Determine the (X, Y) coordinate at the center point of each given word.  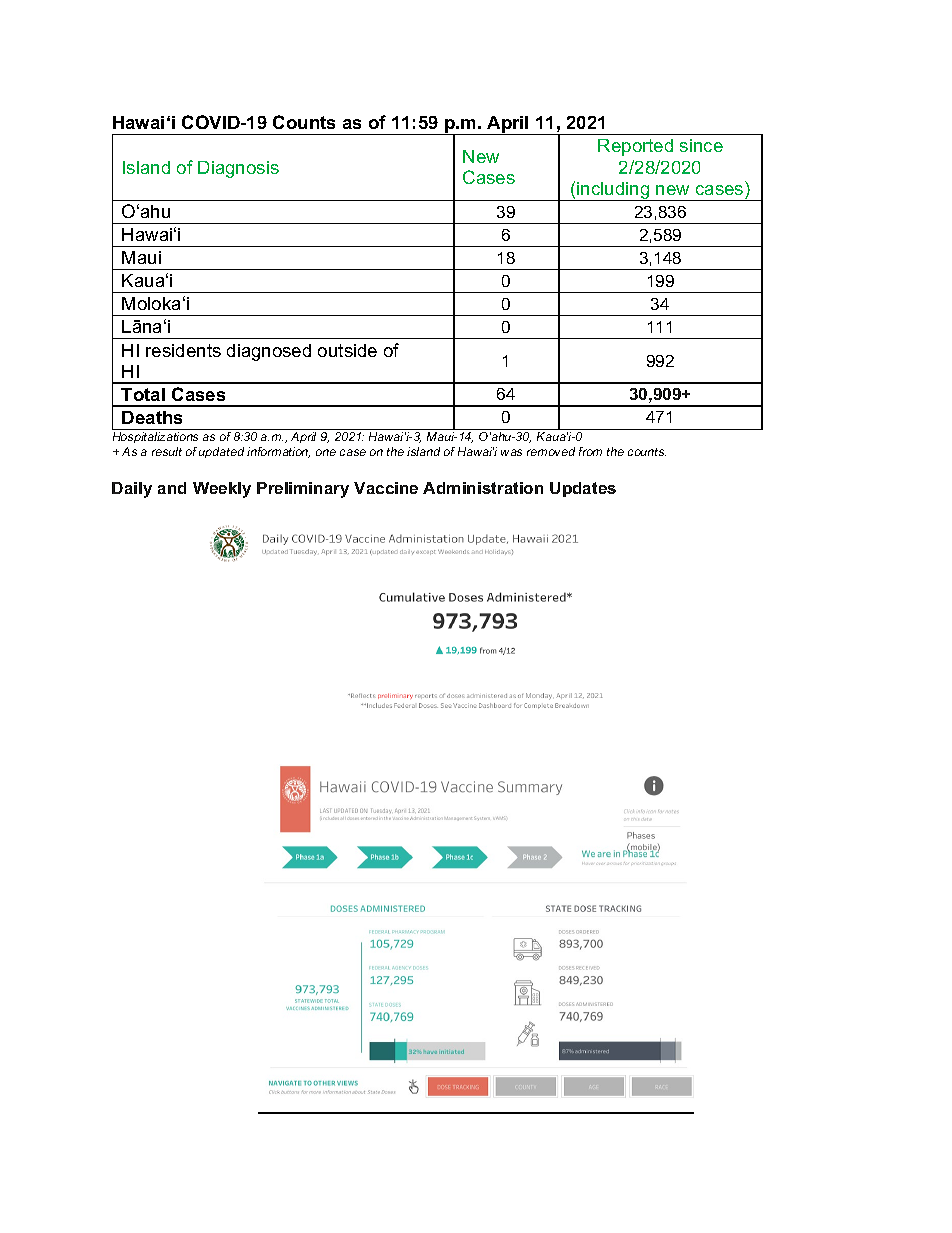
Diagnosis (238, 169)
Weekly (222, 490)
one (326, 452)
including (614, 191)
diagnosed (269, 352)
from (590, 451)
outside (347, 350)
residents (183, 350)
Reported (635, 147)
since (701, 145)
